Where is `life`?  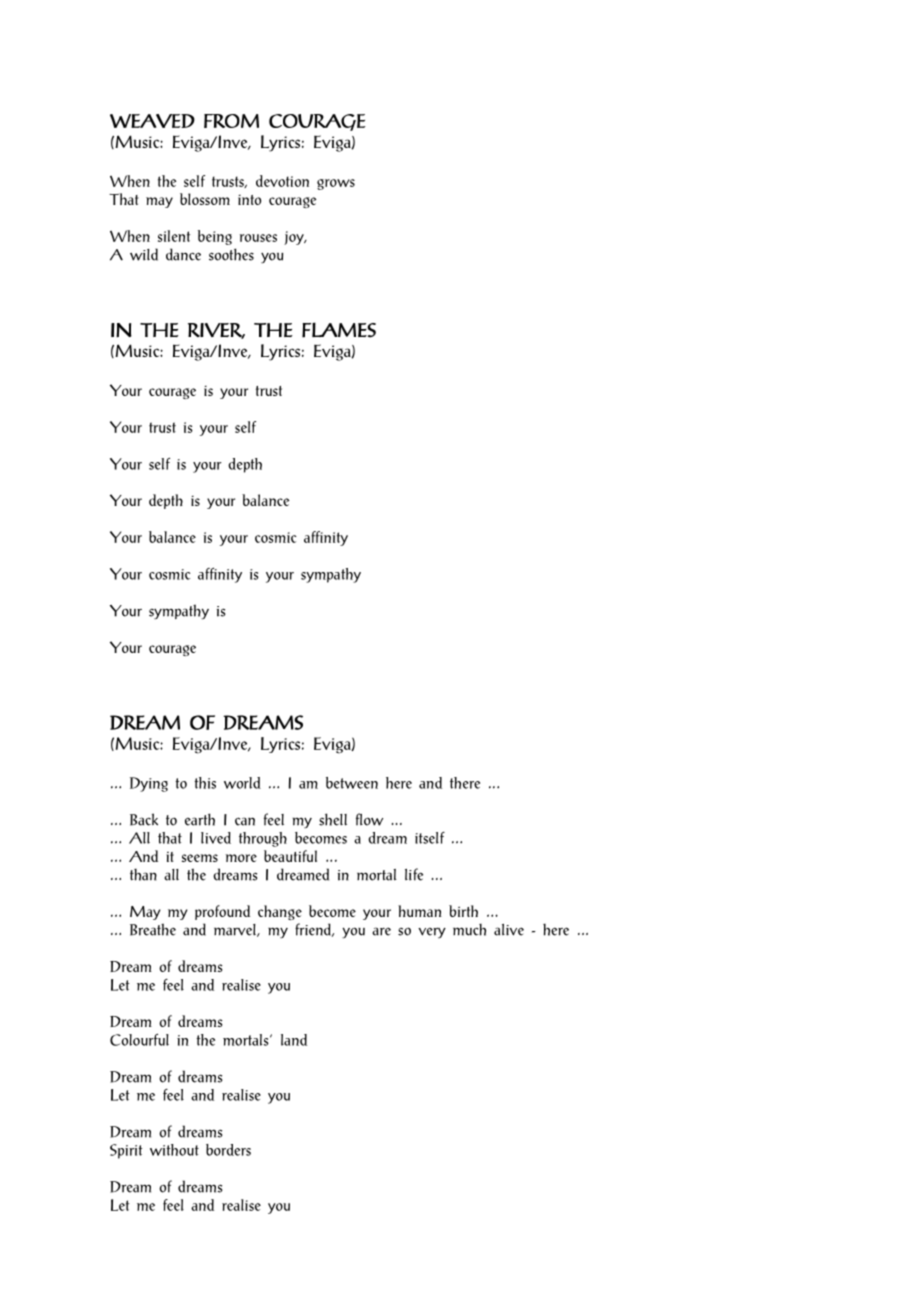
life is located at coordinates (414, 874).
